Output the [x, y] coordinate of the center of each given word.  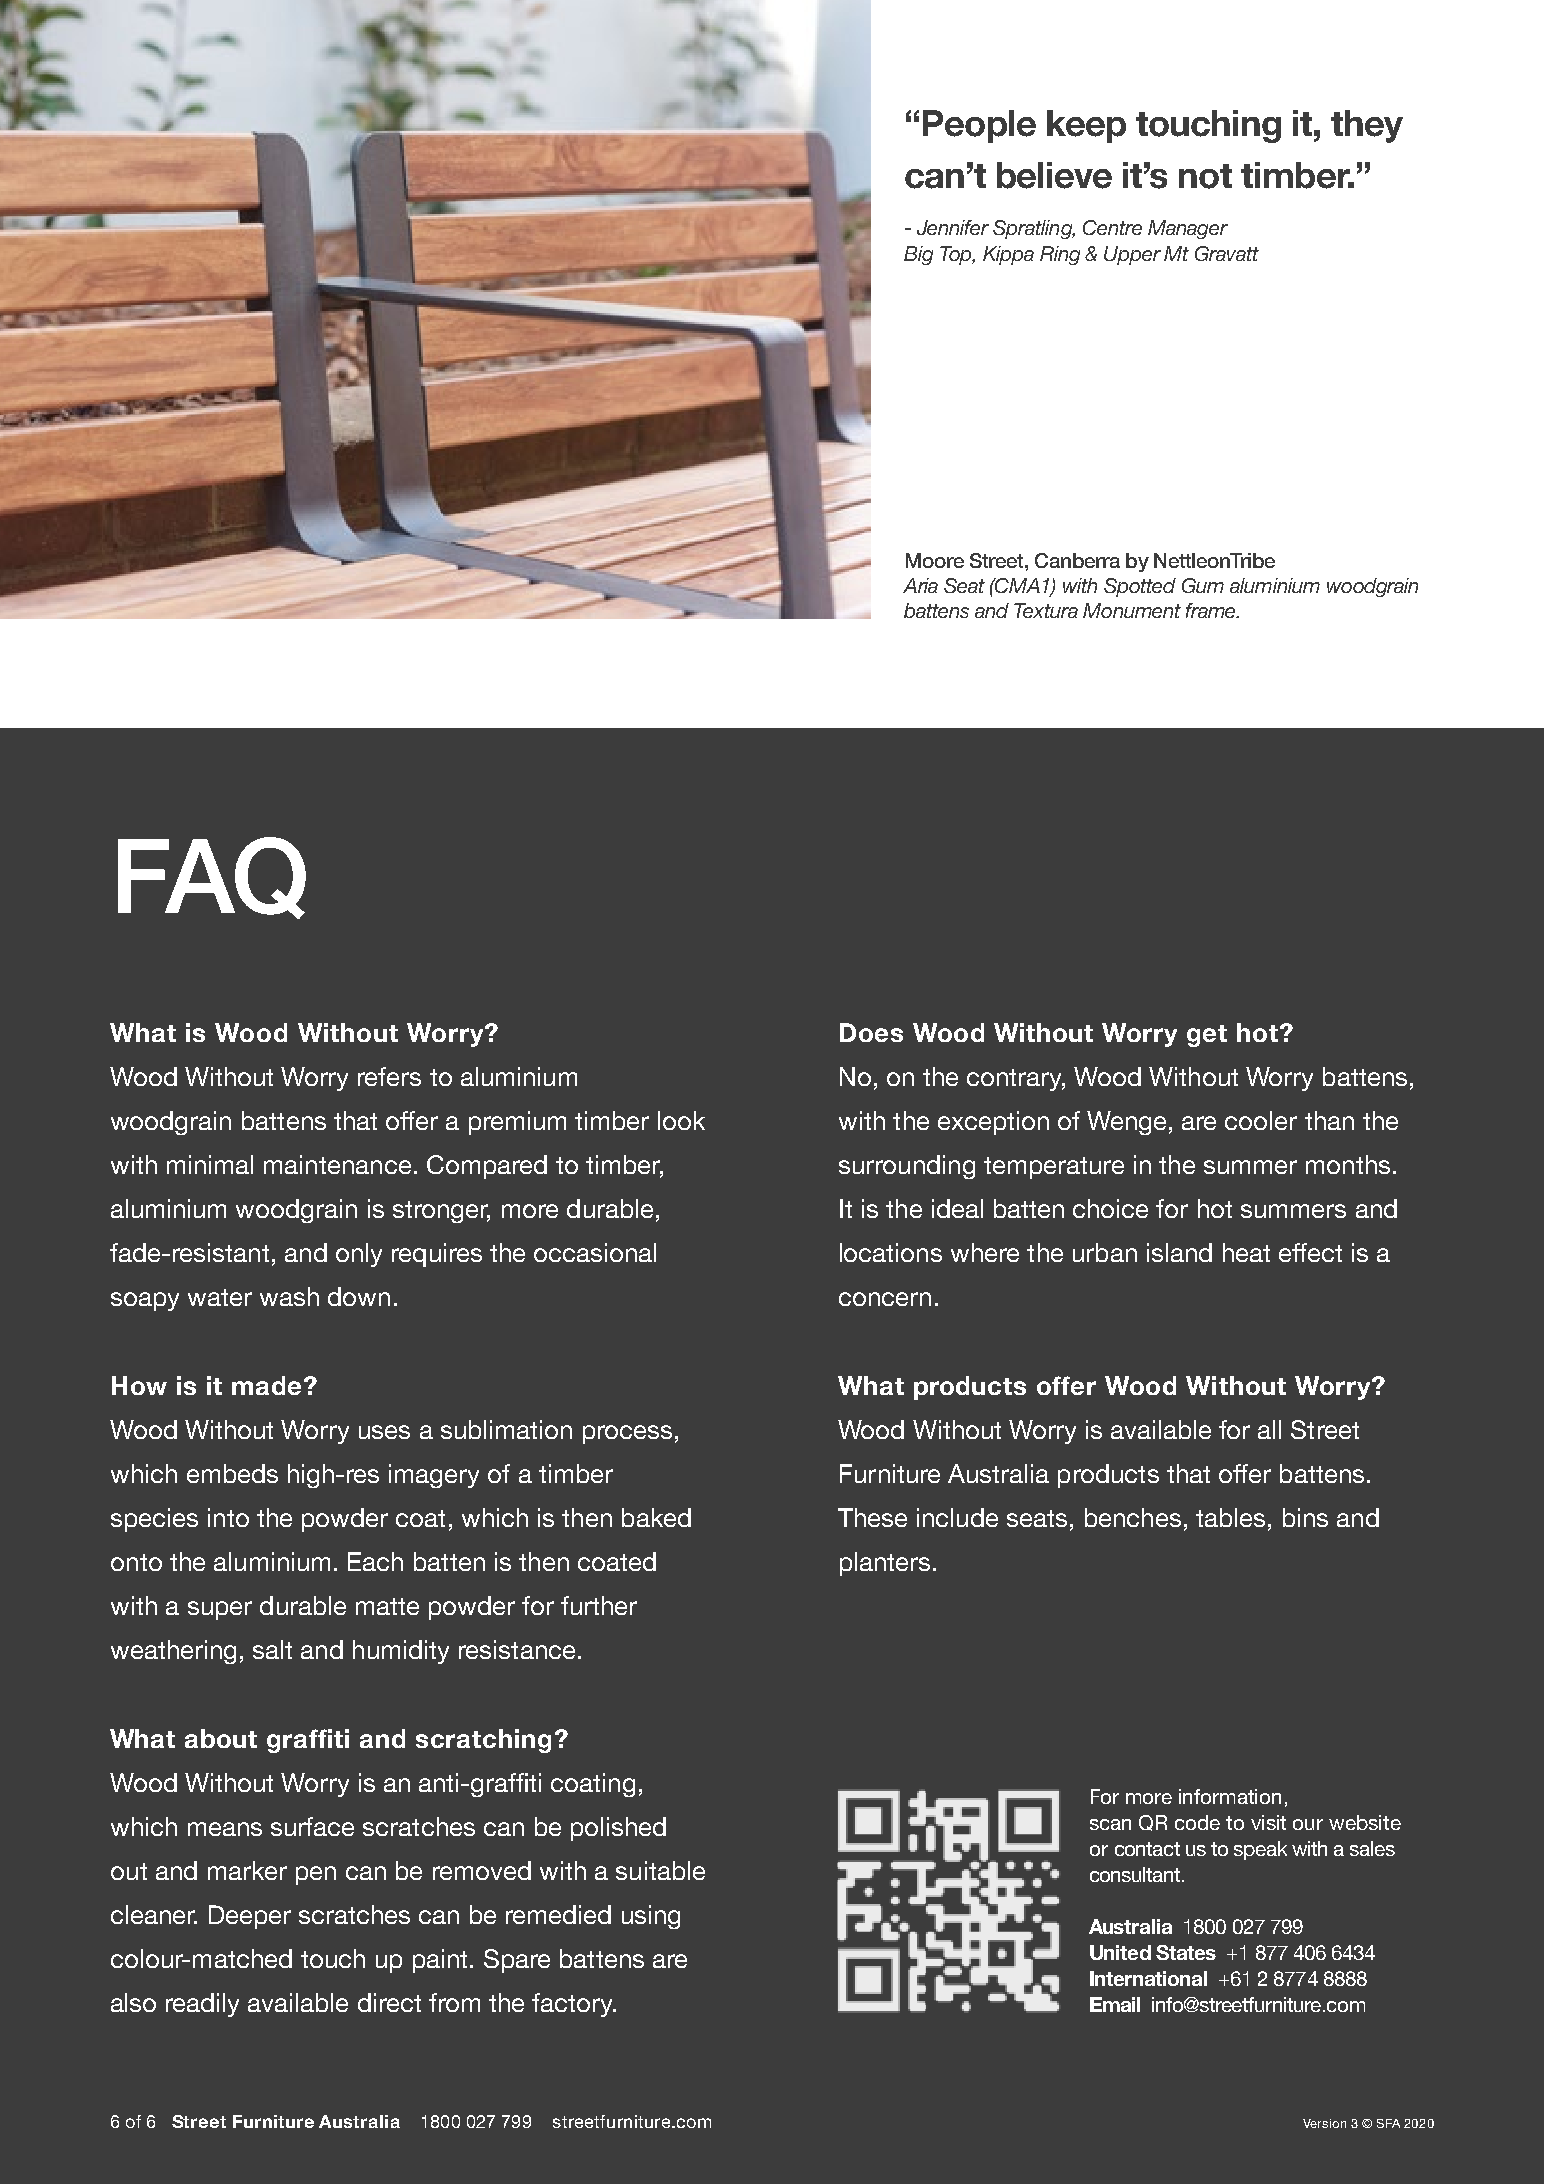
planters [885, 1564]
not [1205, 176]
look [681, 1120]
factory [573, 2005]
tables [1230, 1517]
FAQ [212, 878]
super [220, 1610]
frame [1212, 610]
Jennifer [953, 227]
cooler [1261, 1120]
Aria [920, 585]
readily [202, 2005]
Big [918, 255]
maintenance [337, 1164]
